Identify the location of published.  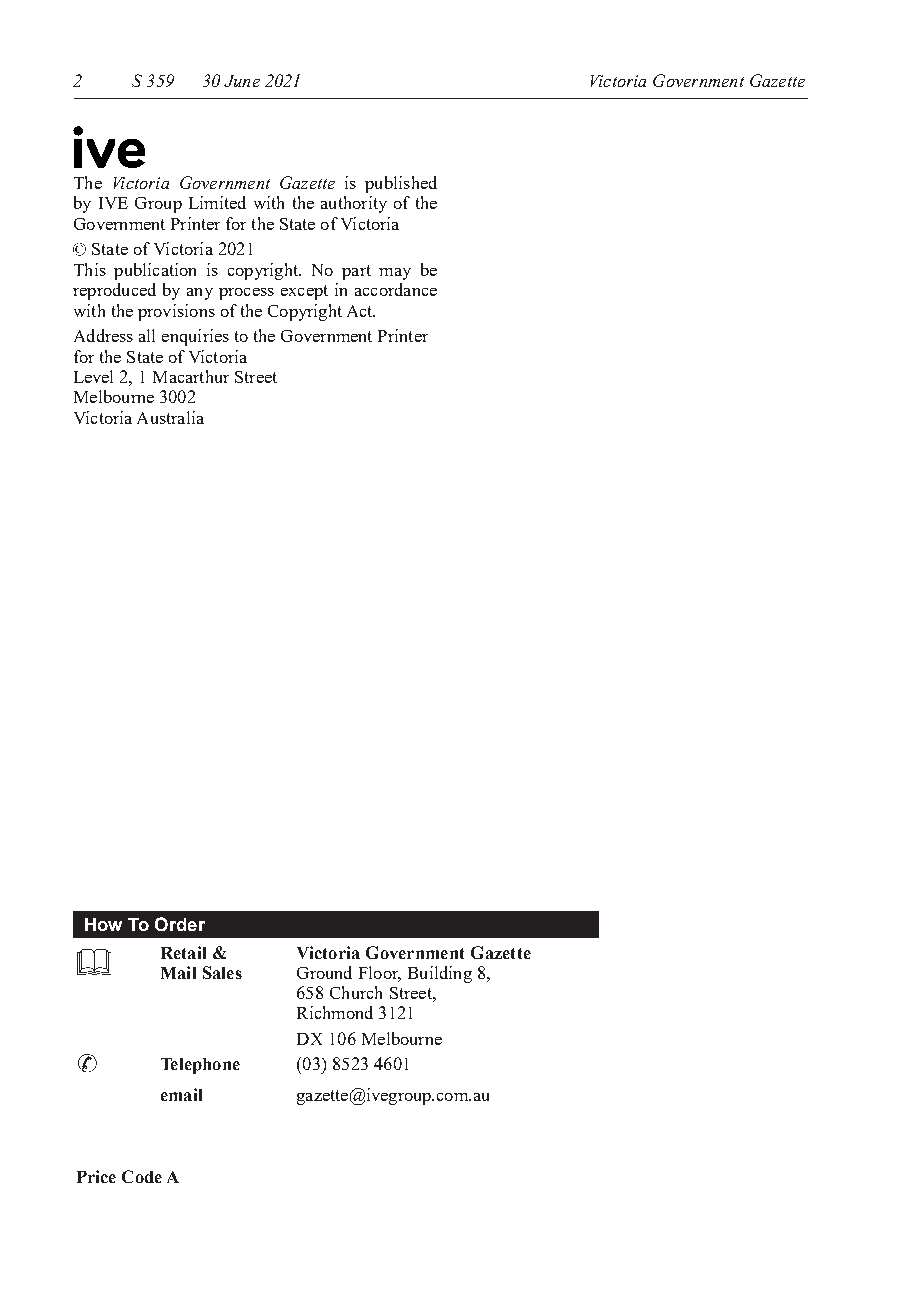
(401, 184).
